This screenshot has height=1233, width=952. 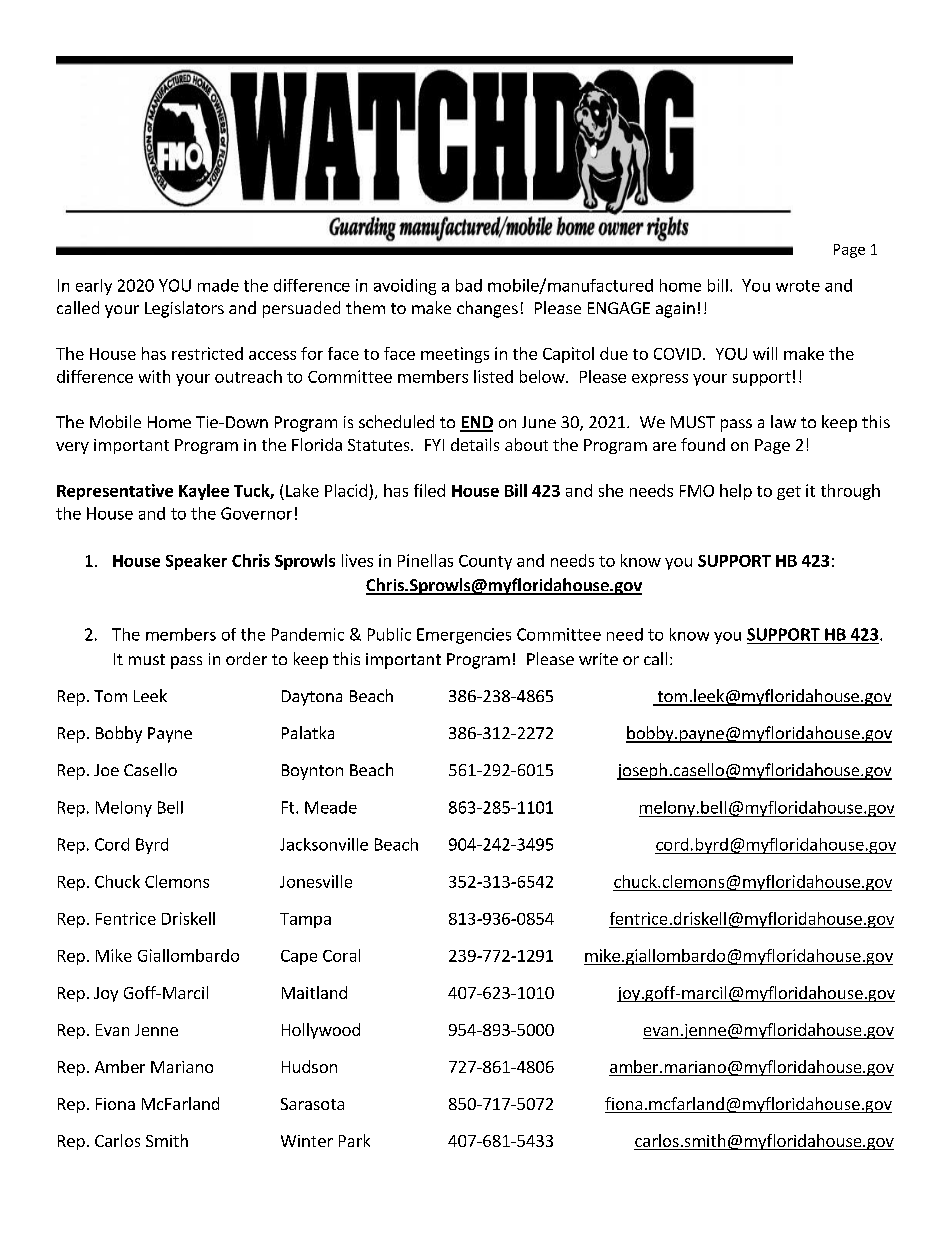 I want to click on changes, so click(x=487, y=309).
